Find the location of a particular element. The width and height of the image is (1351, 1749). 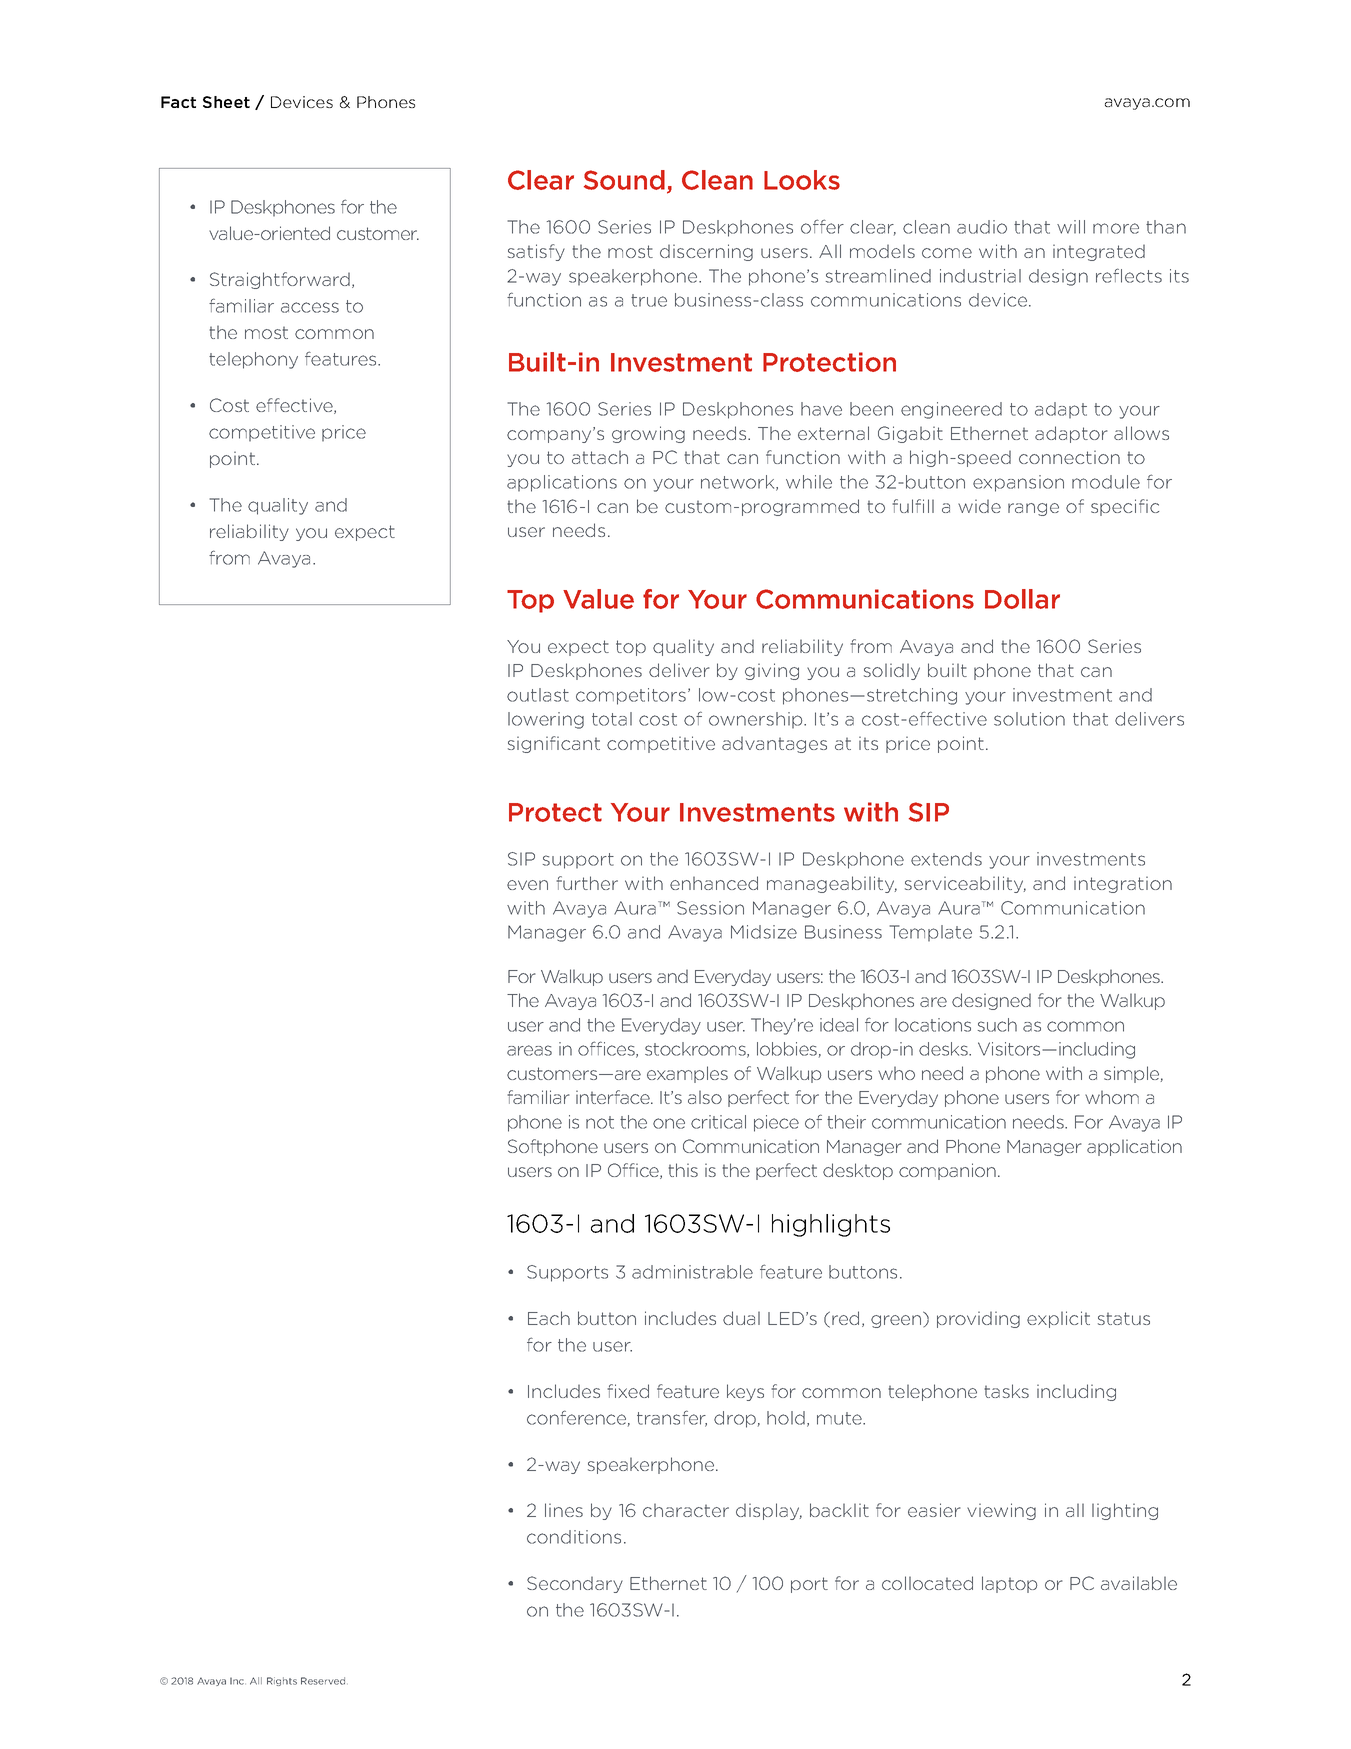

Sound is located at coordinates (624, 180).
